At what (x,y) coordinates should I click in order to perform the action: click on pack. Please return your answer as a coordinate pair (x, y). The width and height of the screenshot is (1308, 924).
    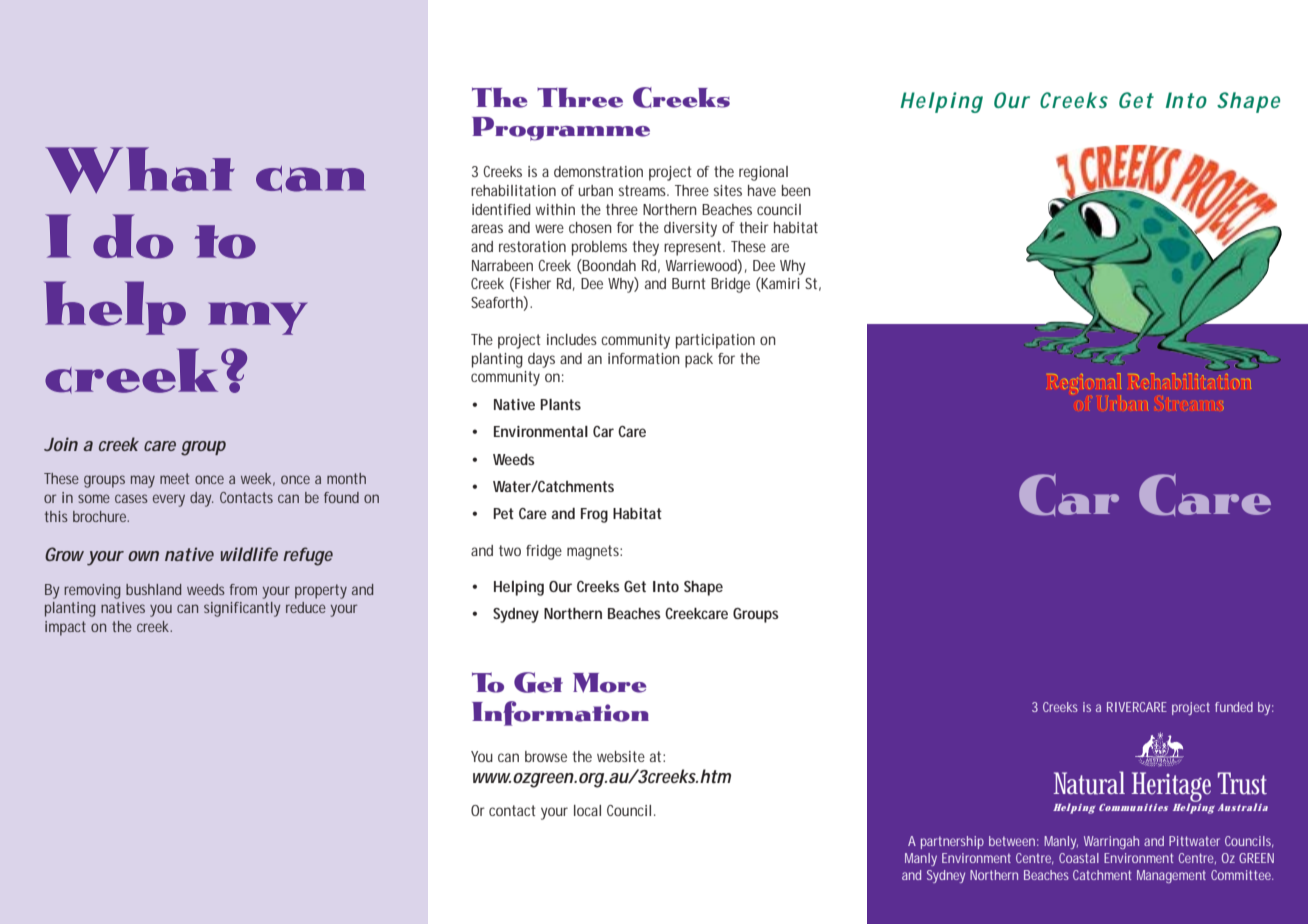
    Looking at the image, I should click on (699, 360).
